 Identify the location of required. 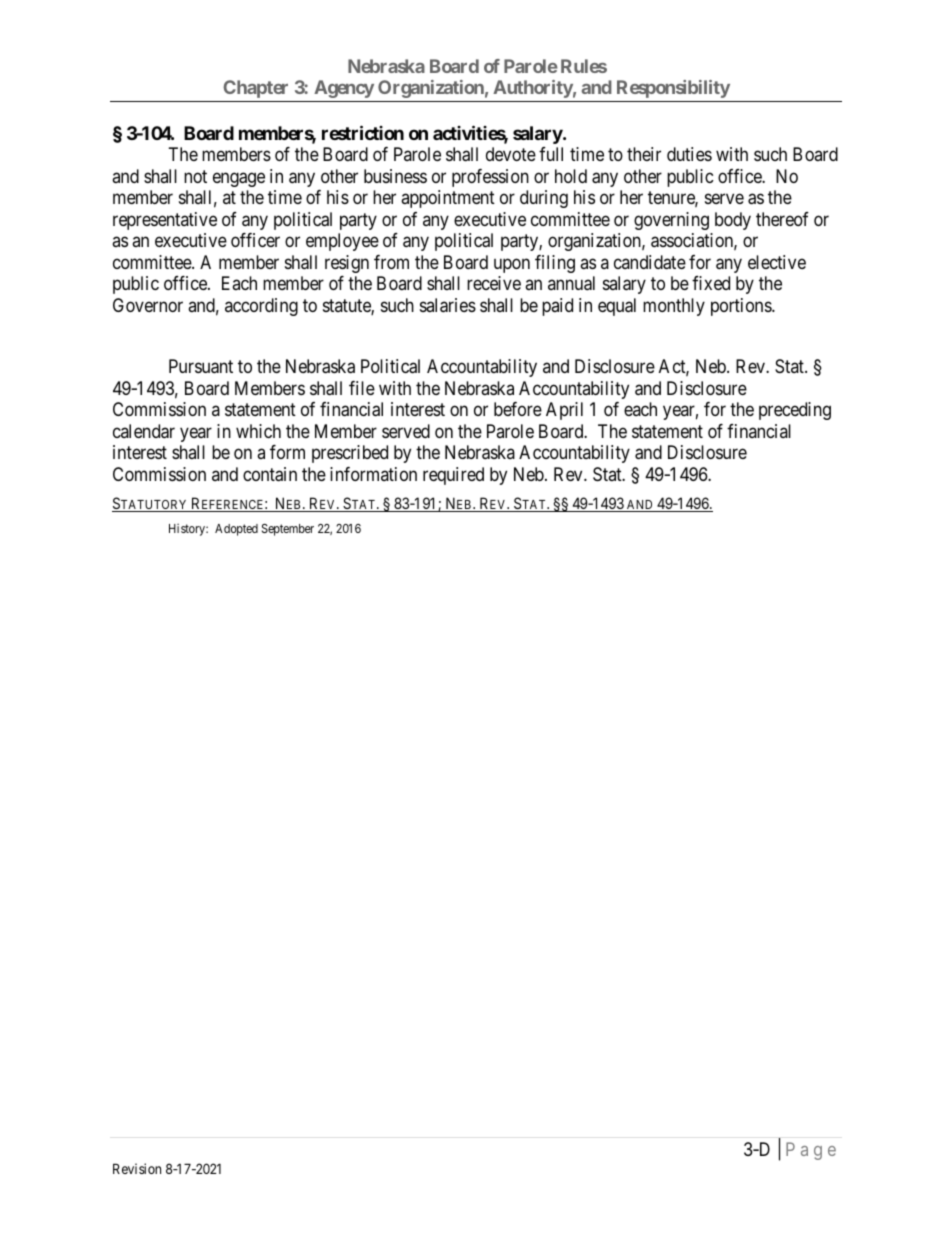
(453, 476).
